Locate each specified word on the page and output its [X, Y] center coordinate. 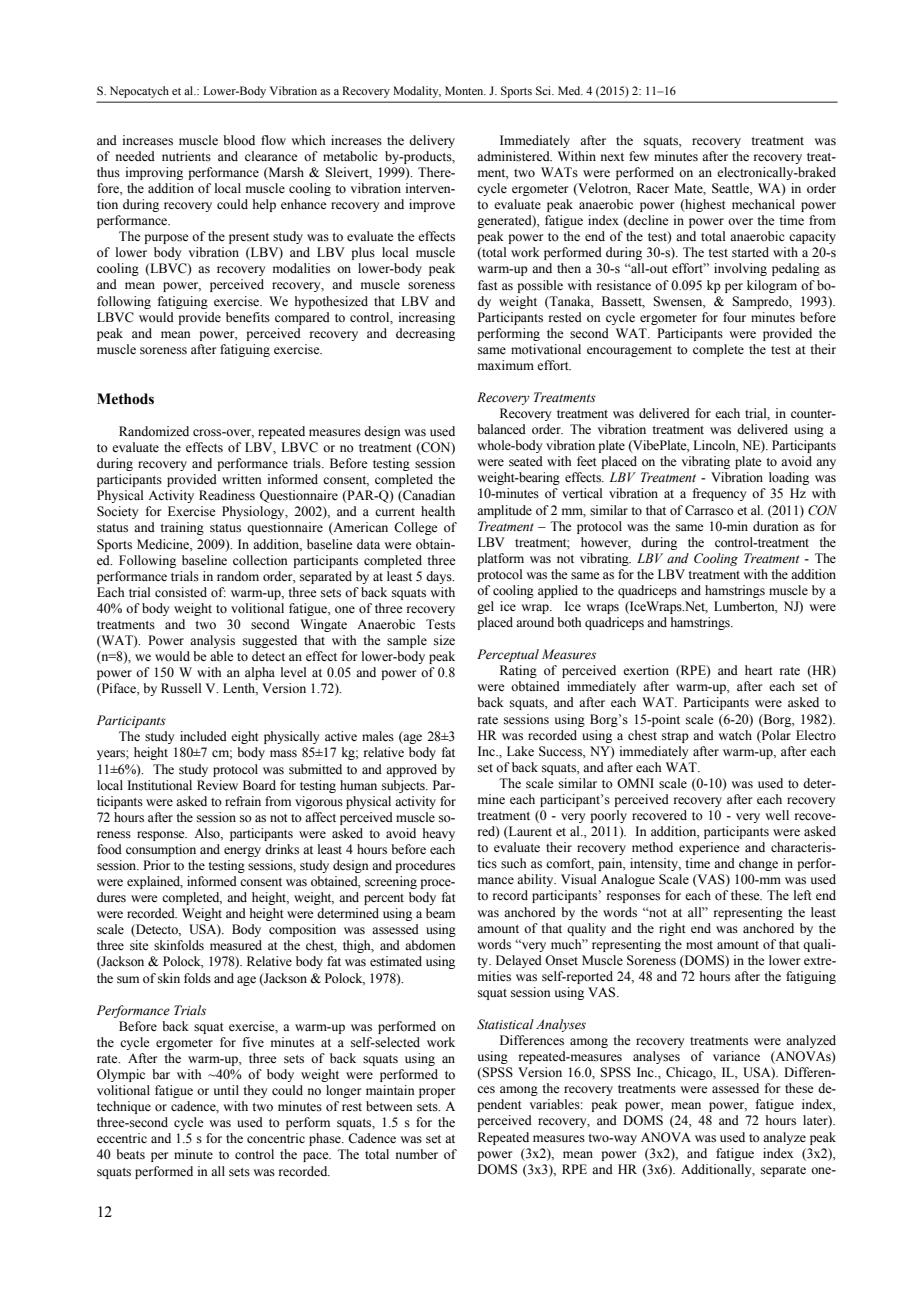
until [226, 1090]
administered [514, 156]
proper [437, 1093]
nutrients [186, 156]
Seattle [731, 188]
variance [736, 1056]
